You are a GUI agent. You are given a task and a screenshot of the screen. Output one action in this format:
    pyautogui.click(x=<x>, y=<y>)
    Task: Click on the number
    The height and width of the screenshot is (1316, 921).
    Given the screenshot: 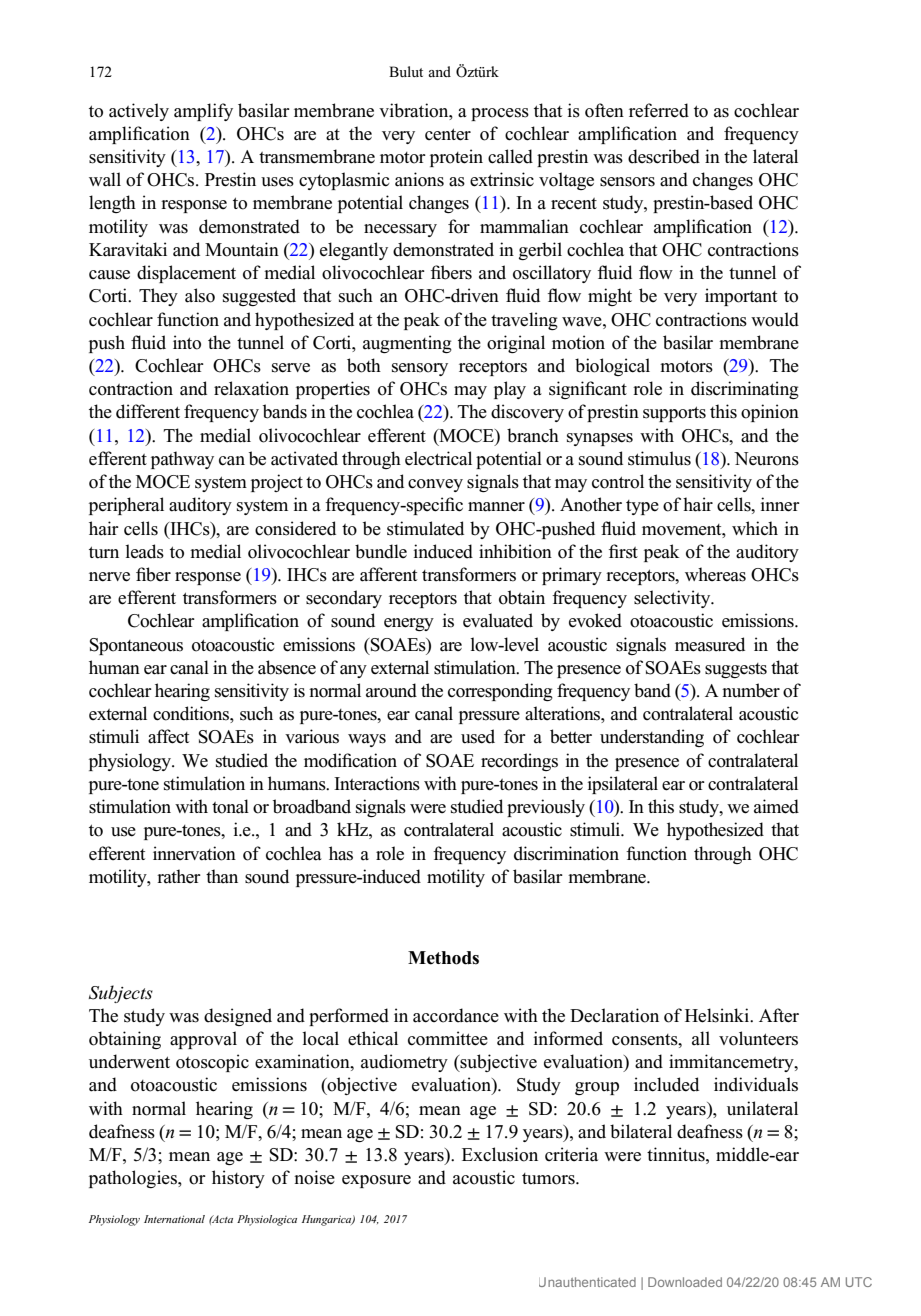 What is the action you would take?
    pyautogui.click(x=751, y=690)
